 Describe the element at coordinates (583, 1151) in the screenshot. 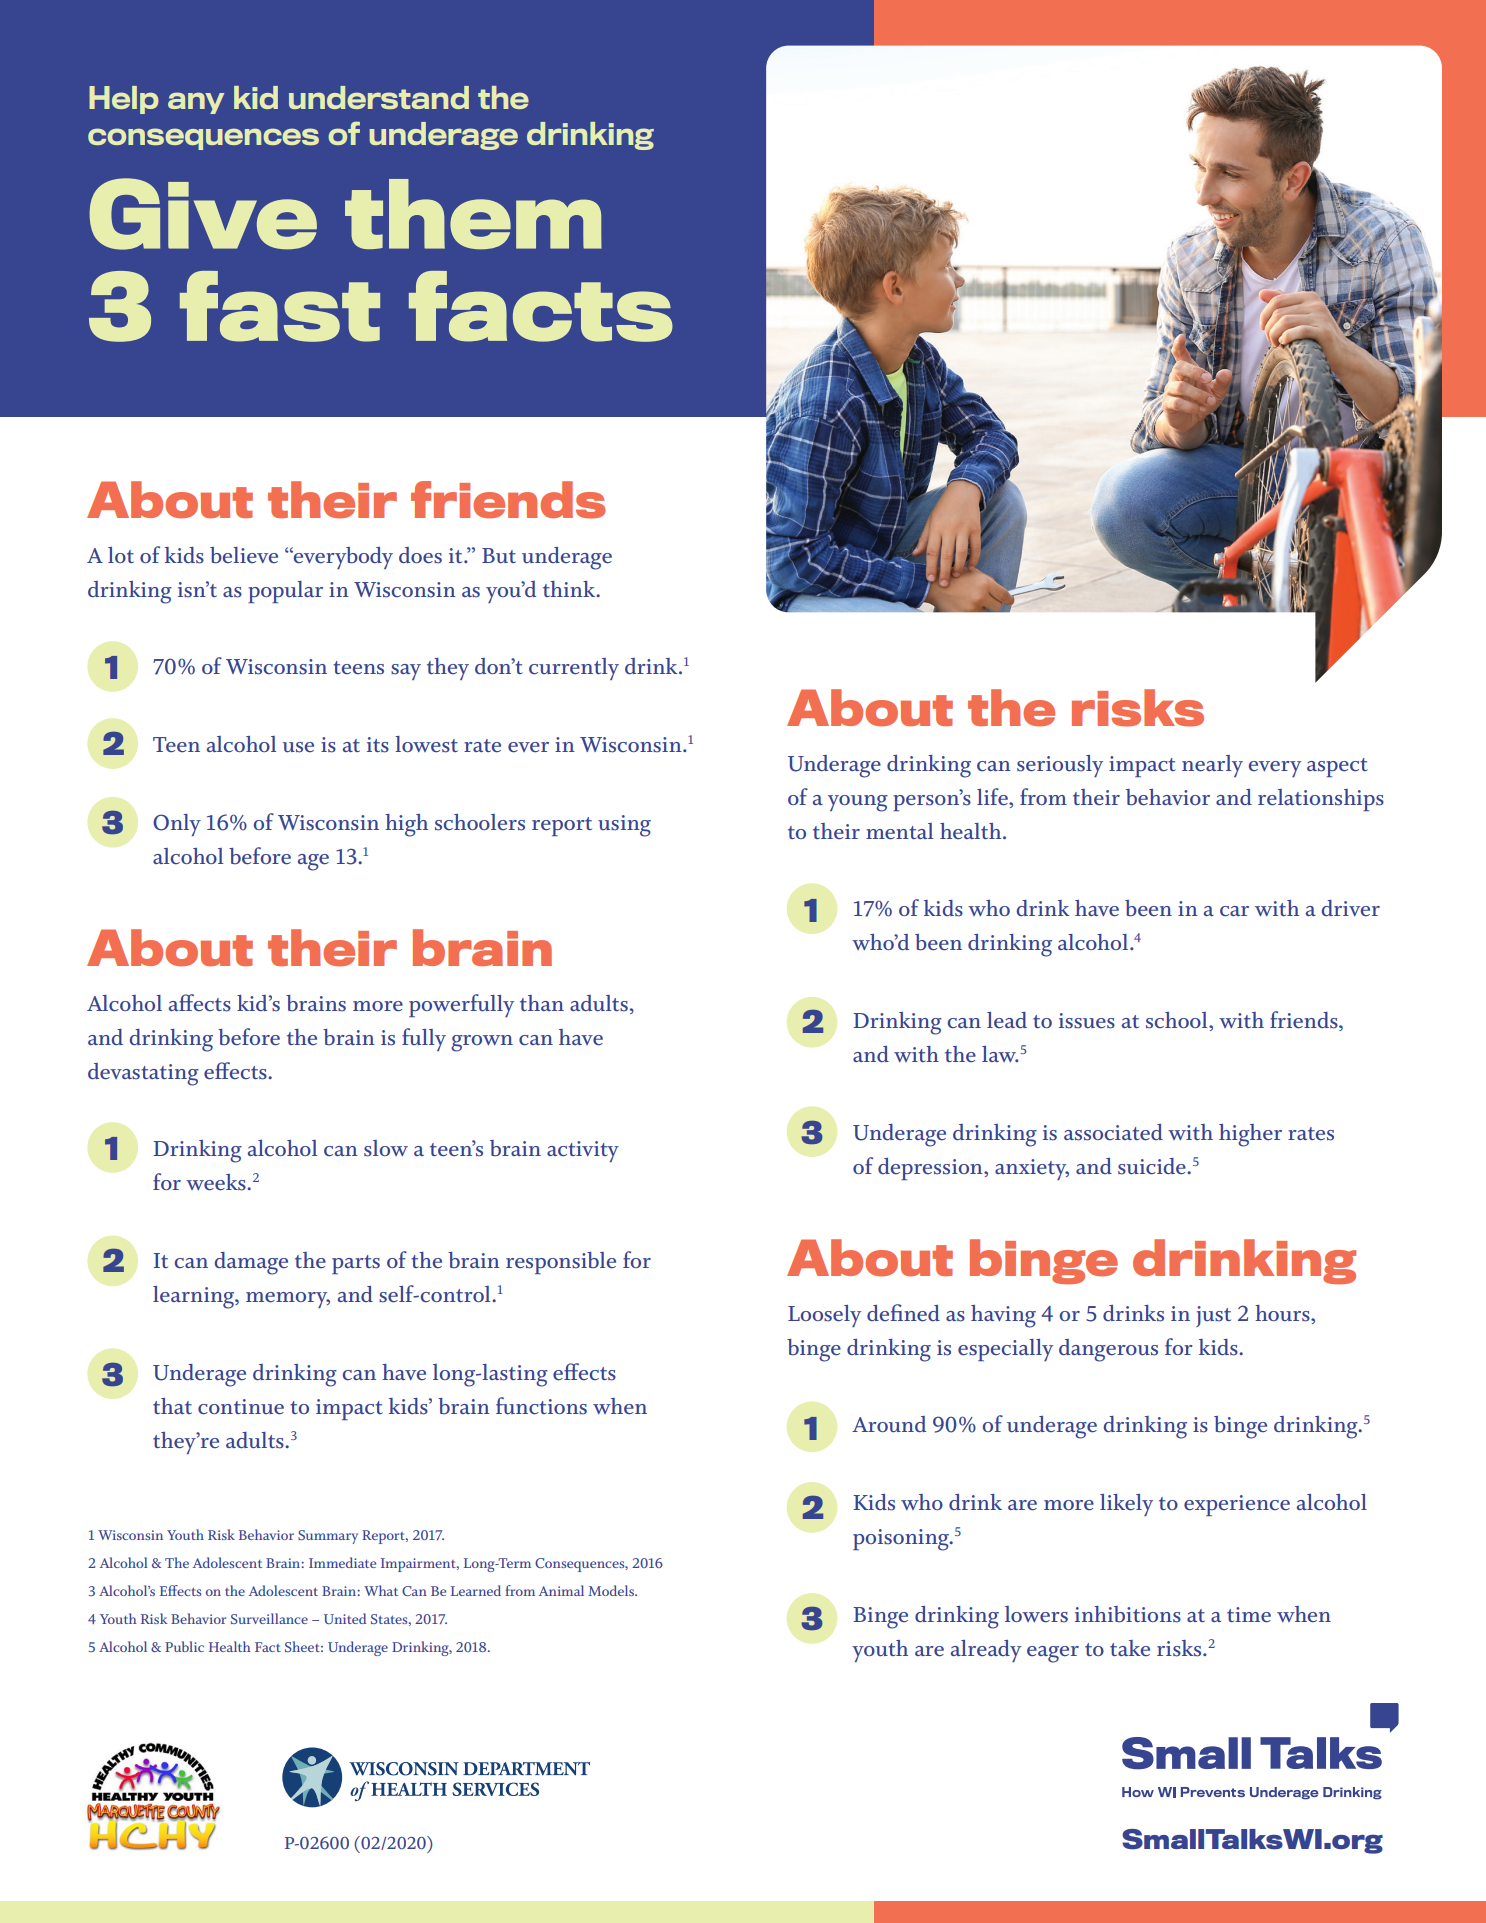

I see `activity` at that location.
